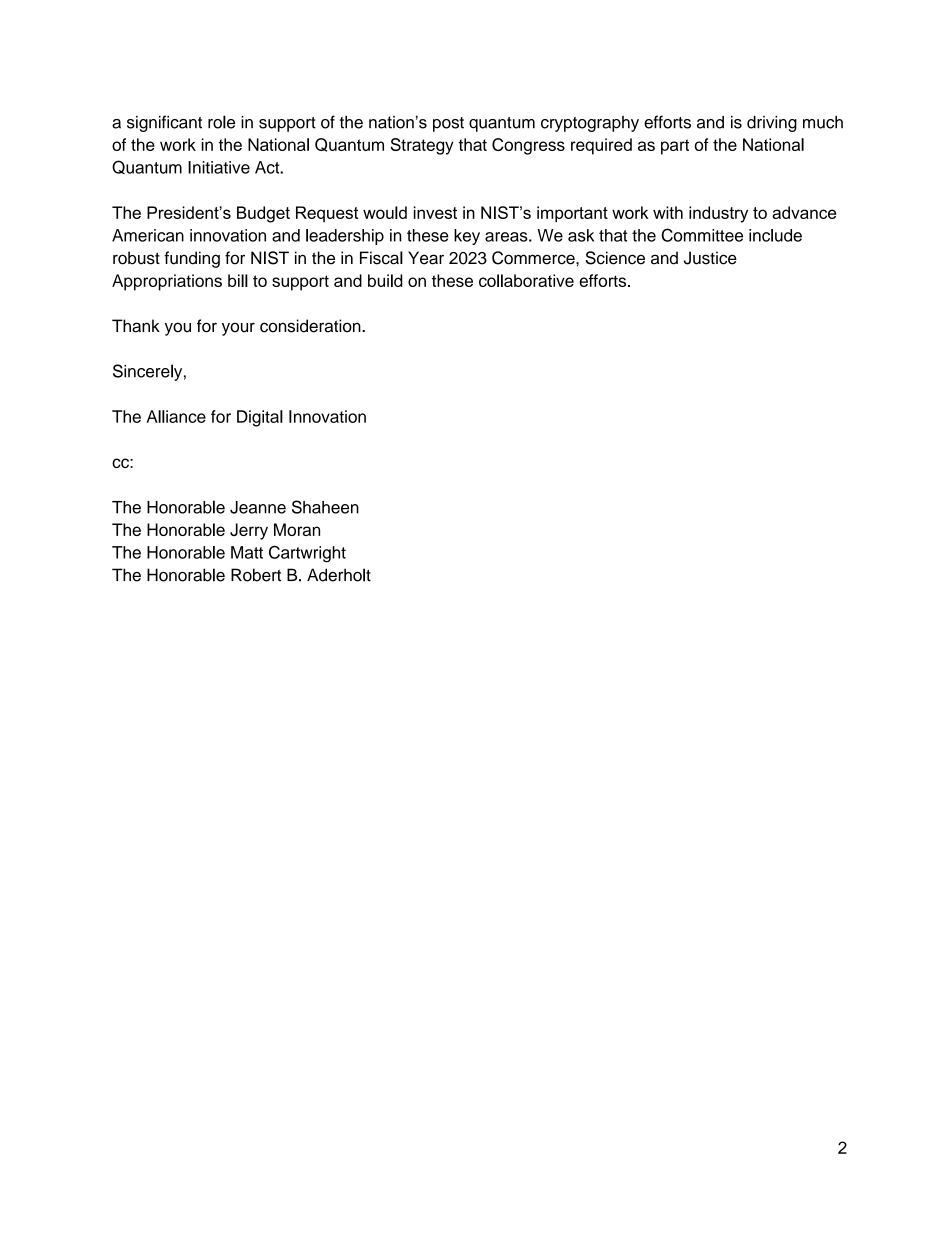  What do you see at coordinates (176, 416) in the document?
I see `Alliance` at bounding box center [176, 416].
